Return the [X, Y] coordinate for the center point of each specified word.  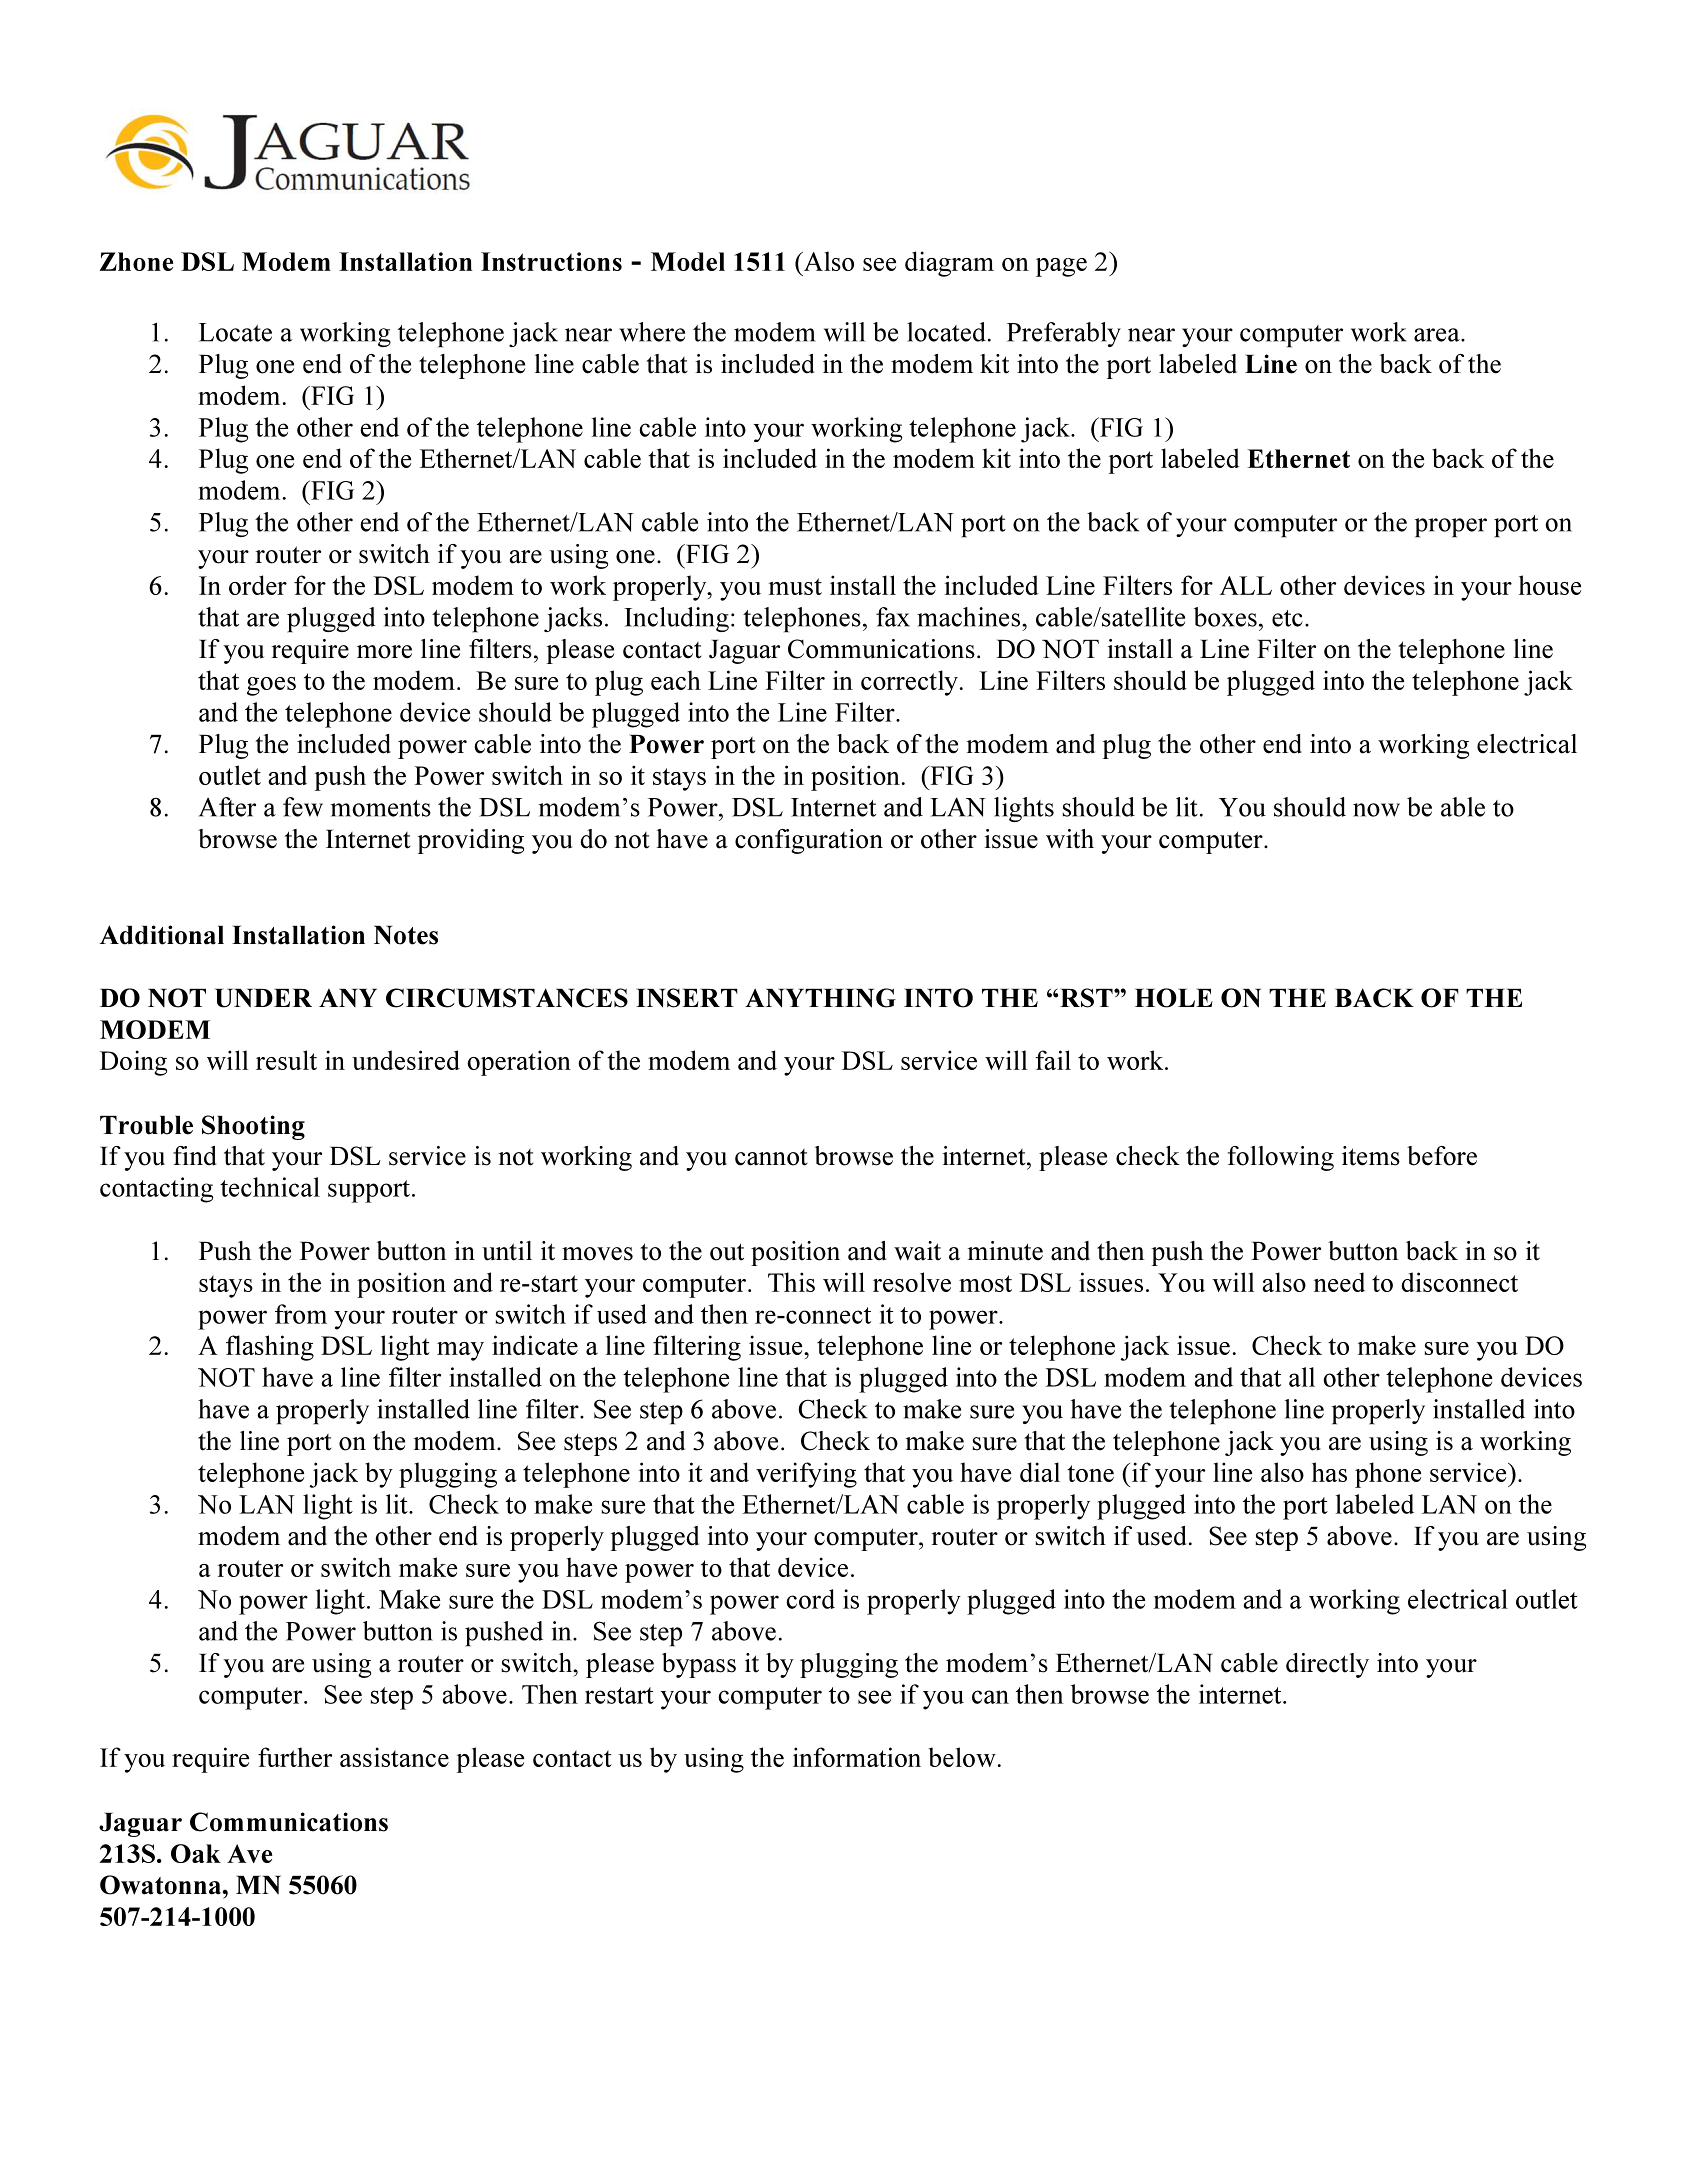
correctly [909, 683]
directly [1327, 1665]
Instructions [551, 261]
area [1438, 335]
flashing [270, 1348]
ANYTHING [820, 998]
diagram [949, 264]
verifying [806, 1475]
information [857, 1757]
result [286, 1060]
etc [1287, 618]
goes [271, 686]
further [295, 1757]
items [1371, 1156]
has [1329, 1472]
